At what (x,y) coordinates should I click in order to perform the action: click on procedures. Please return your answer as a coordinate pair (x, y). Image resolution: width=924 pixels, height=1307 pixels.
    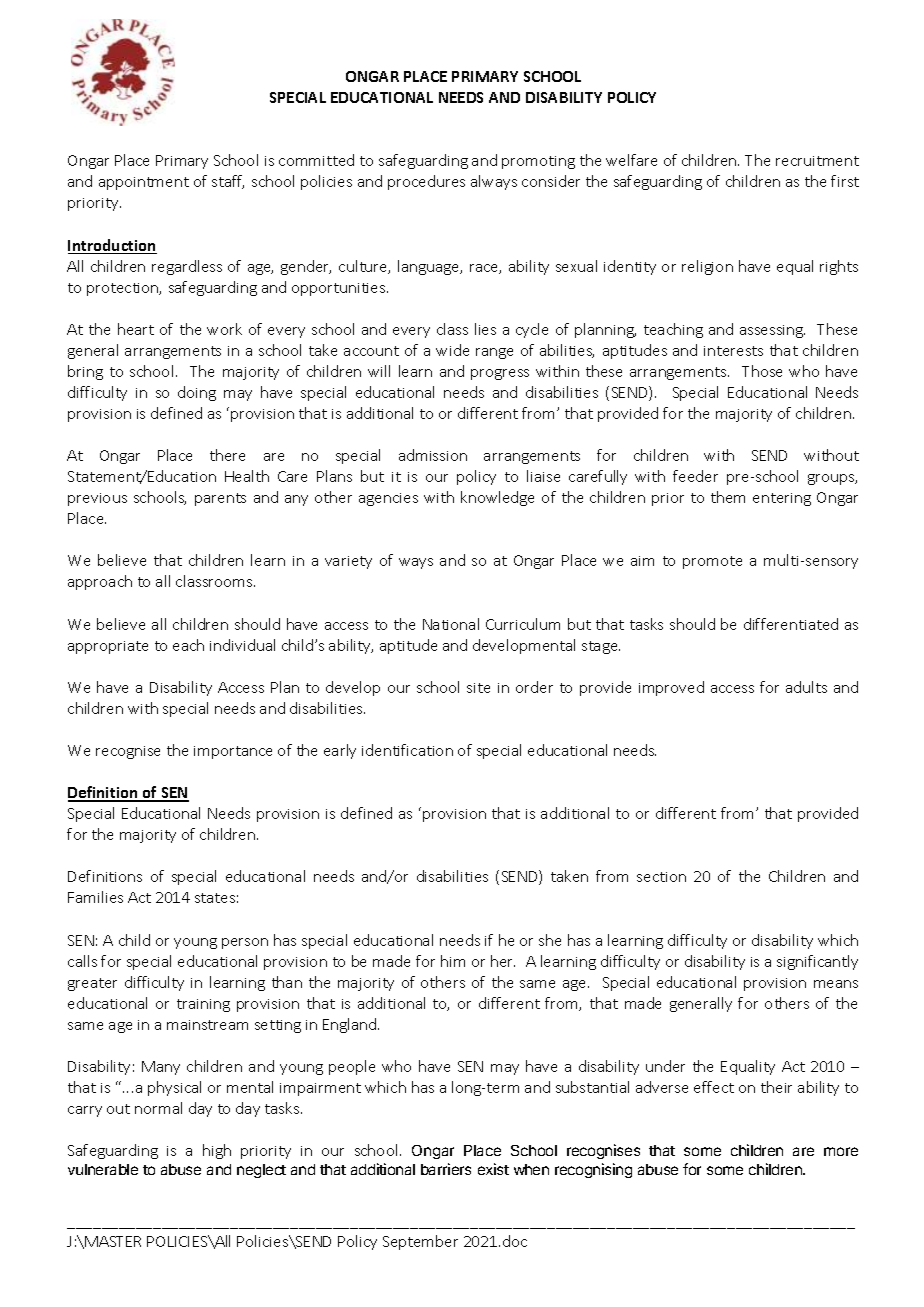
    Looking at the image, I should click on (426, 182).
